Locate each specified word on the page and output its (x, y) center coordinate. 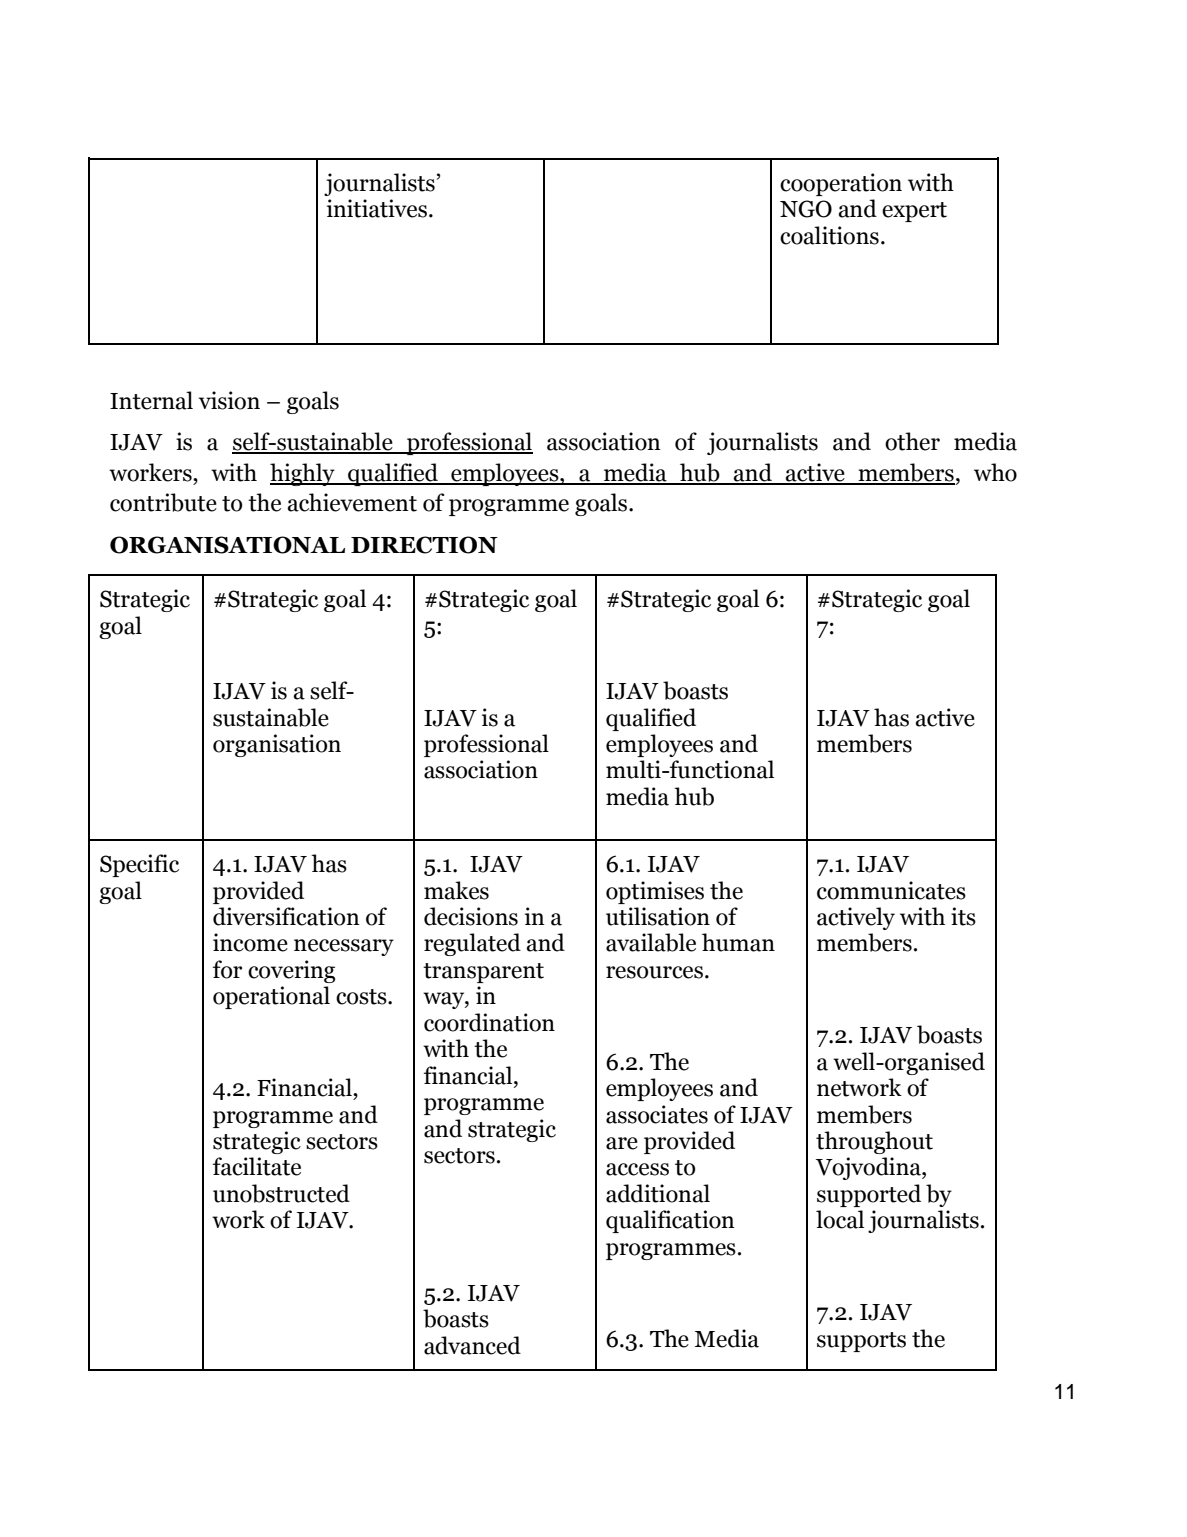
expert (914, 212)
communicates (891, 890)
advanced (472, 1345)
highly (303, 474)
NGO (806, 209)
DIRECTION (424, 545)
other (912, 441)
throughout (874, 1142)
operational (271, 997)
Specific (139, 865)
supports (861, 1342)
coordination (489, 1022)
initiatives (377, 208)
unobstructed (281, 1193)
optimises (655, 892)
